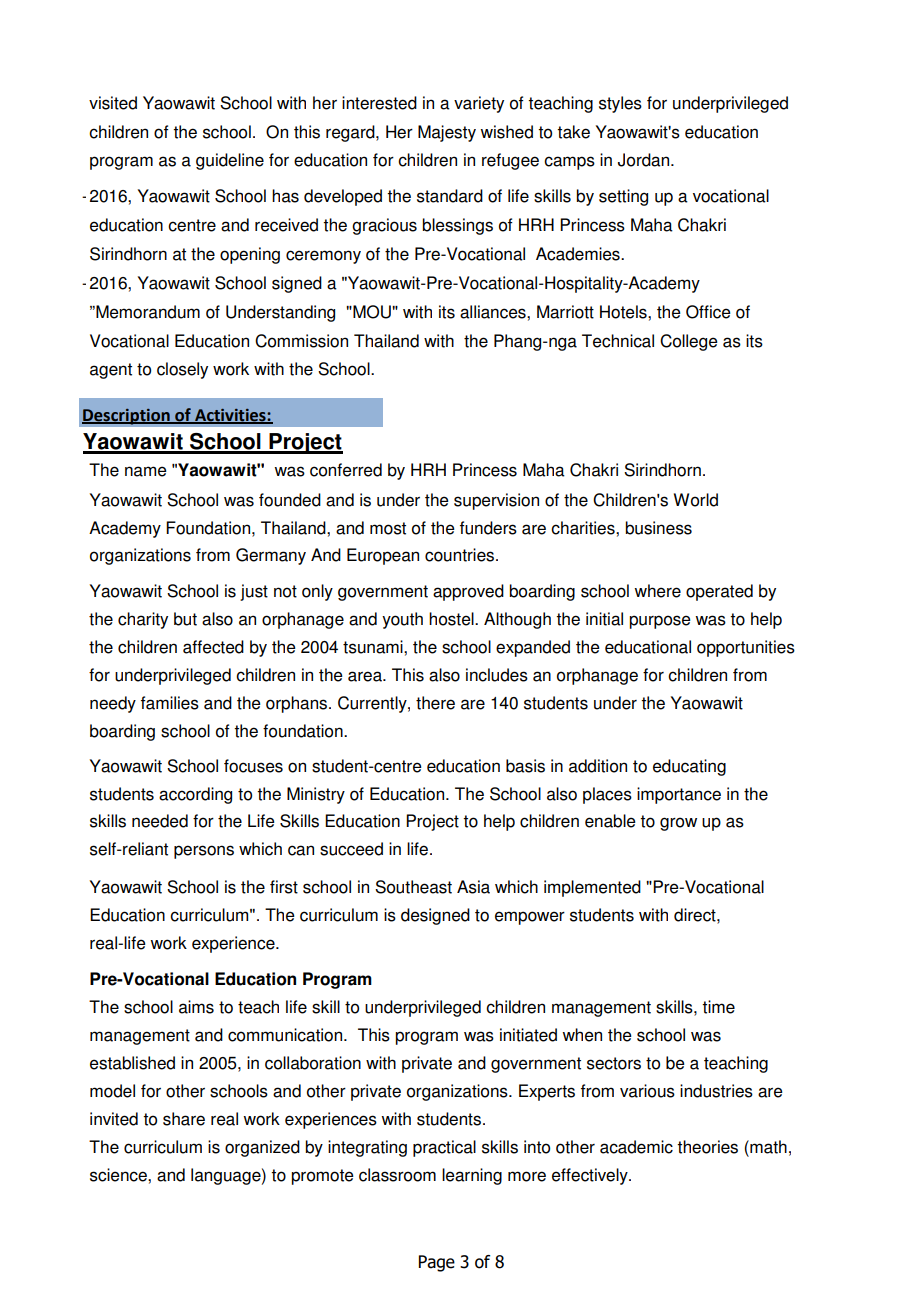  What do you see at coordinates (182, 370) in the document?
I see `closely` at bounding box center [182, 370].
